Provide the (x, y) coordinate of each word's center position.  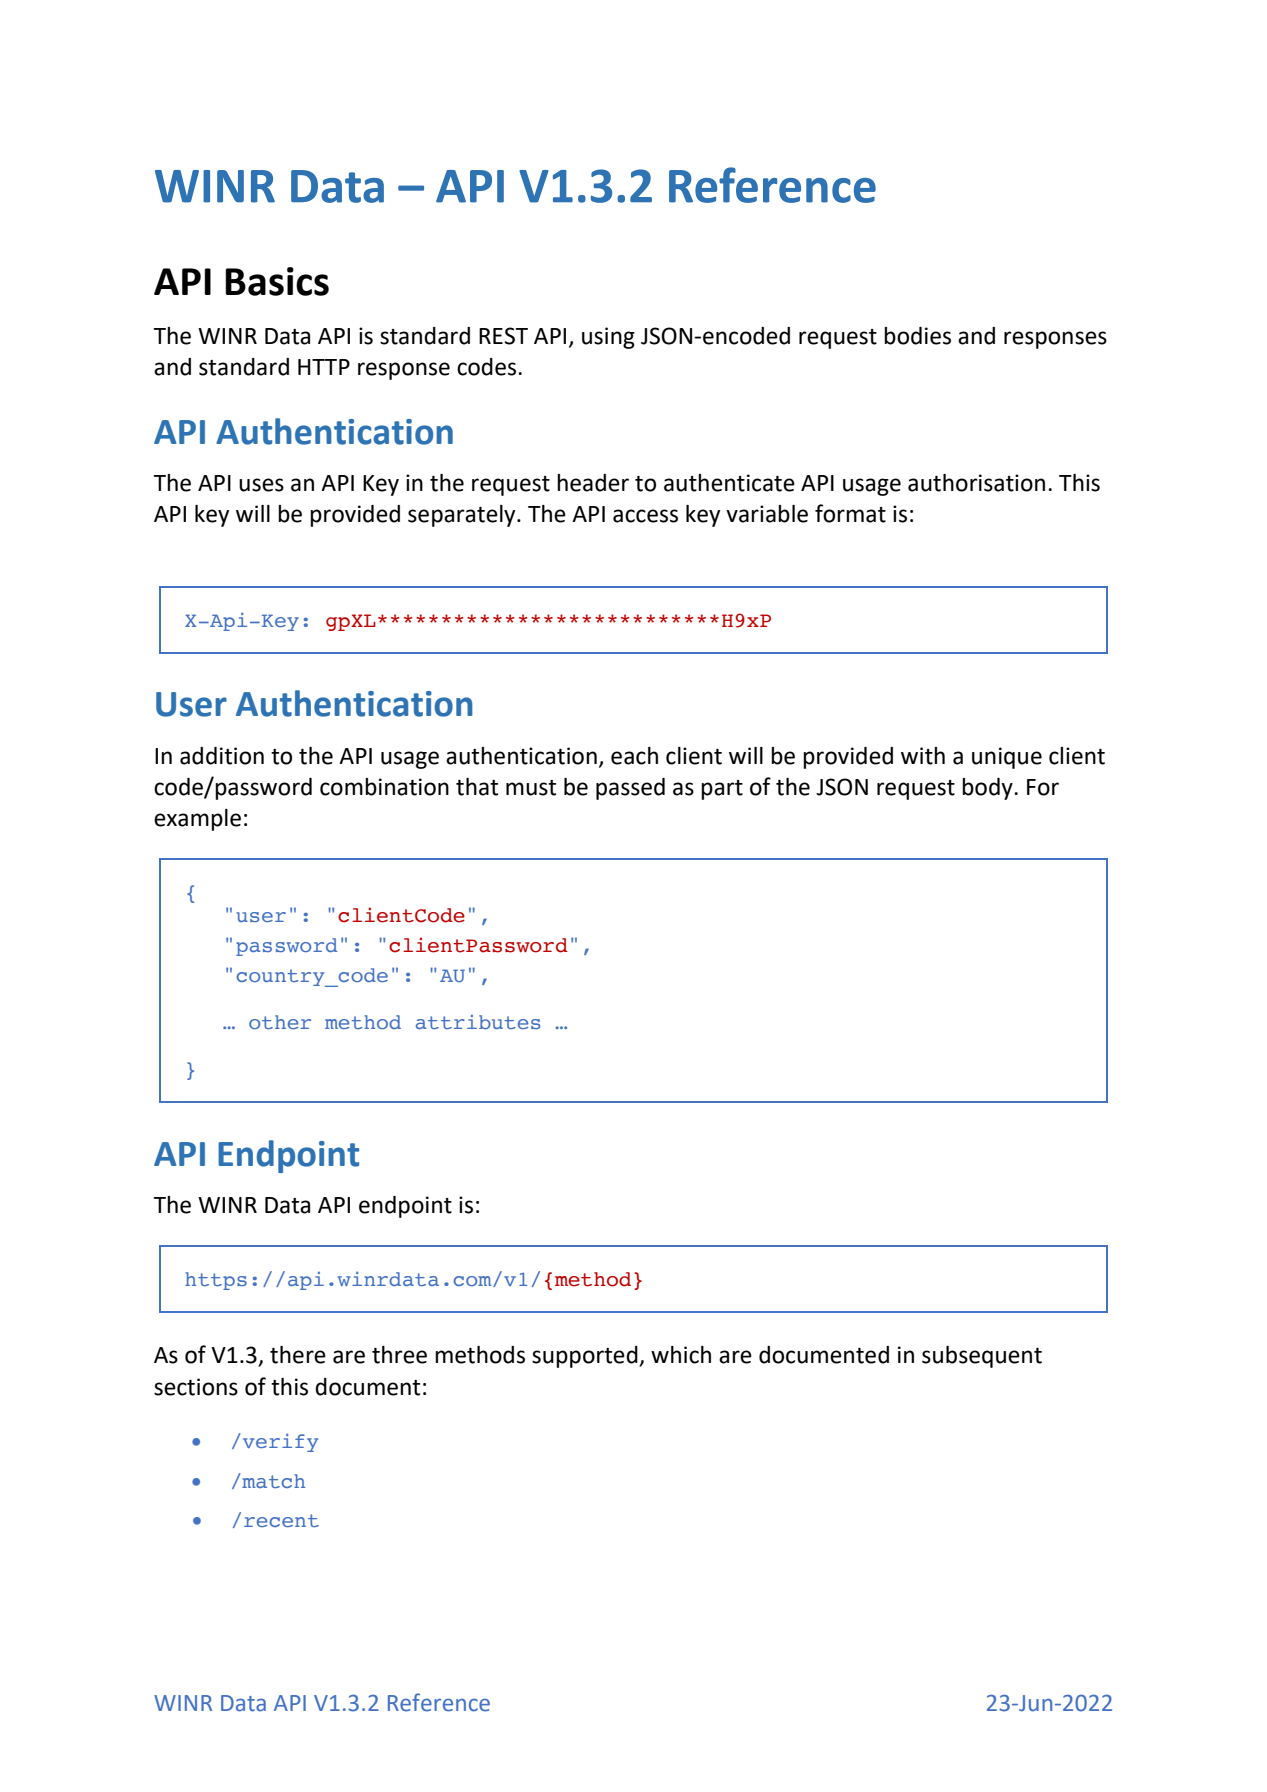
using (608, 338)
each (634, 756)
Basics (277, 281)
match (272, 1480)
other (280, 1022)
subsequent (982, 1357)
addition (222, 756)
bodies (917, 336)
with (923, 756)
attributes (478, 1022)
